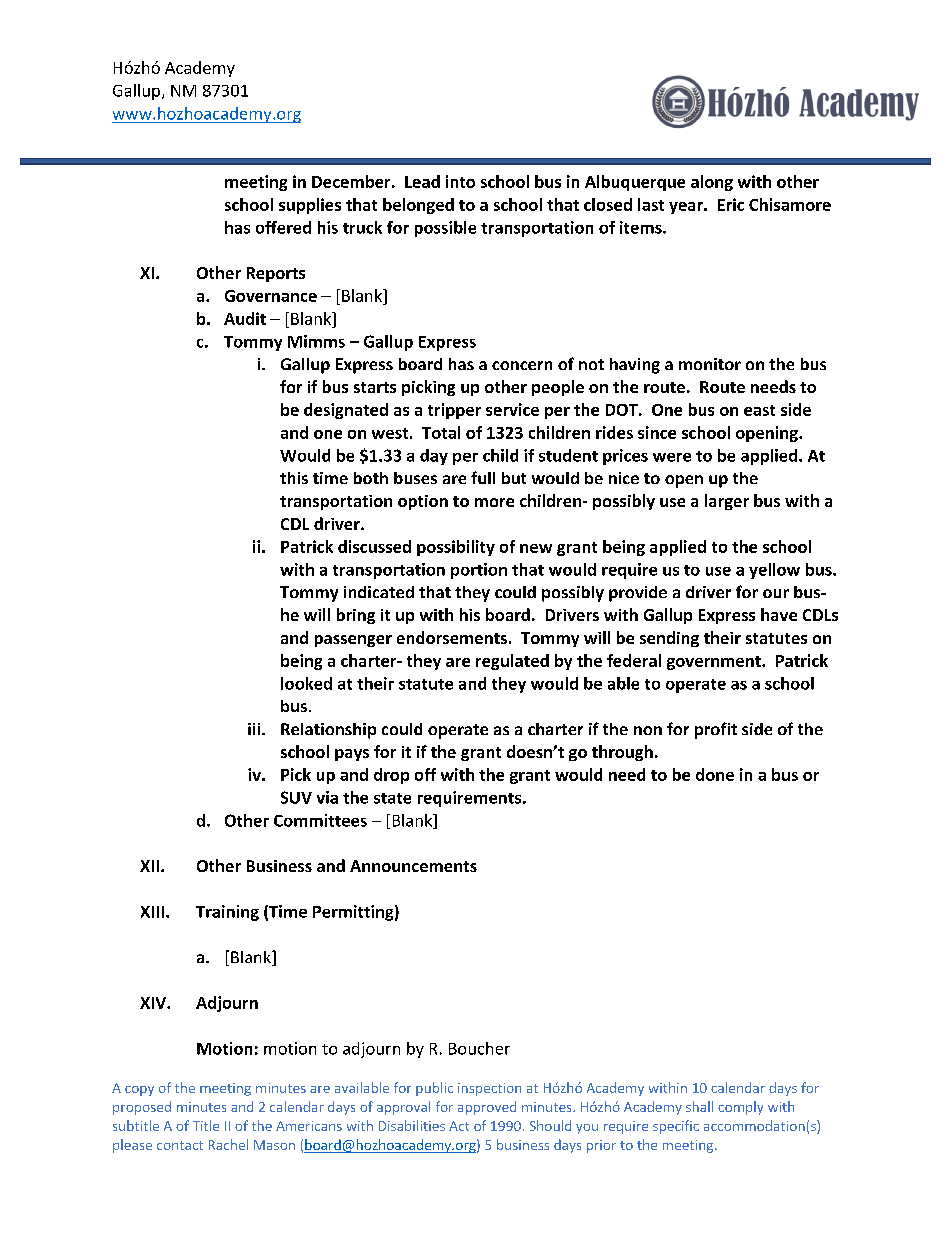  What do you see at coordinates (715, 774) in the image?
I see `done` at bounding box center [715, 774].
